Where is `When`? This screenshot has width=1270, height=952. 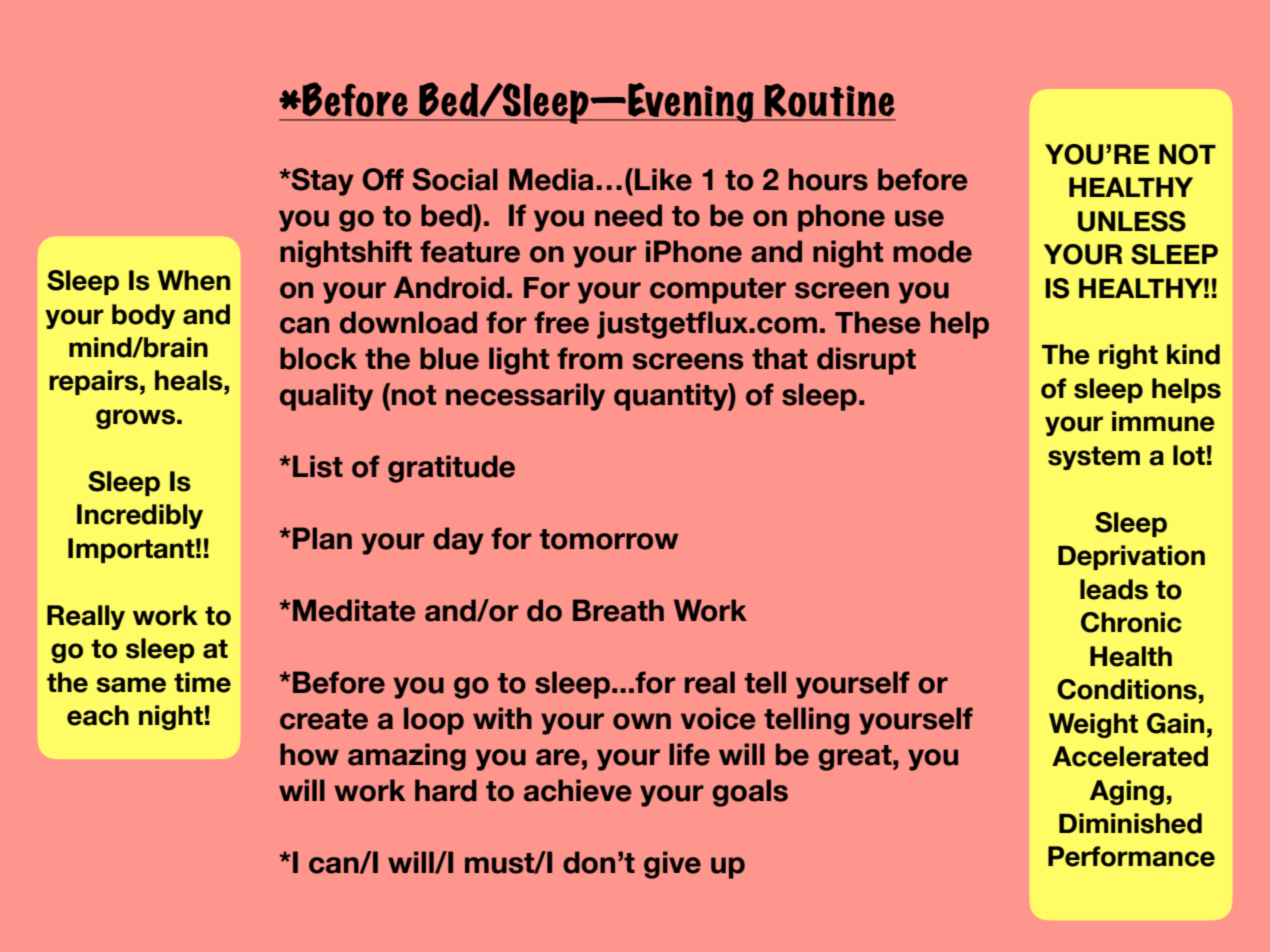 When is located at coordinates (194, 280).
